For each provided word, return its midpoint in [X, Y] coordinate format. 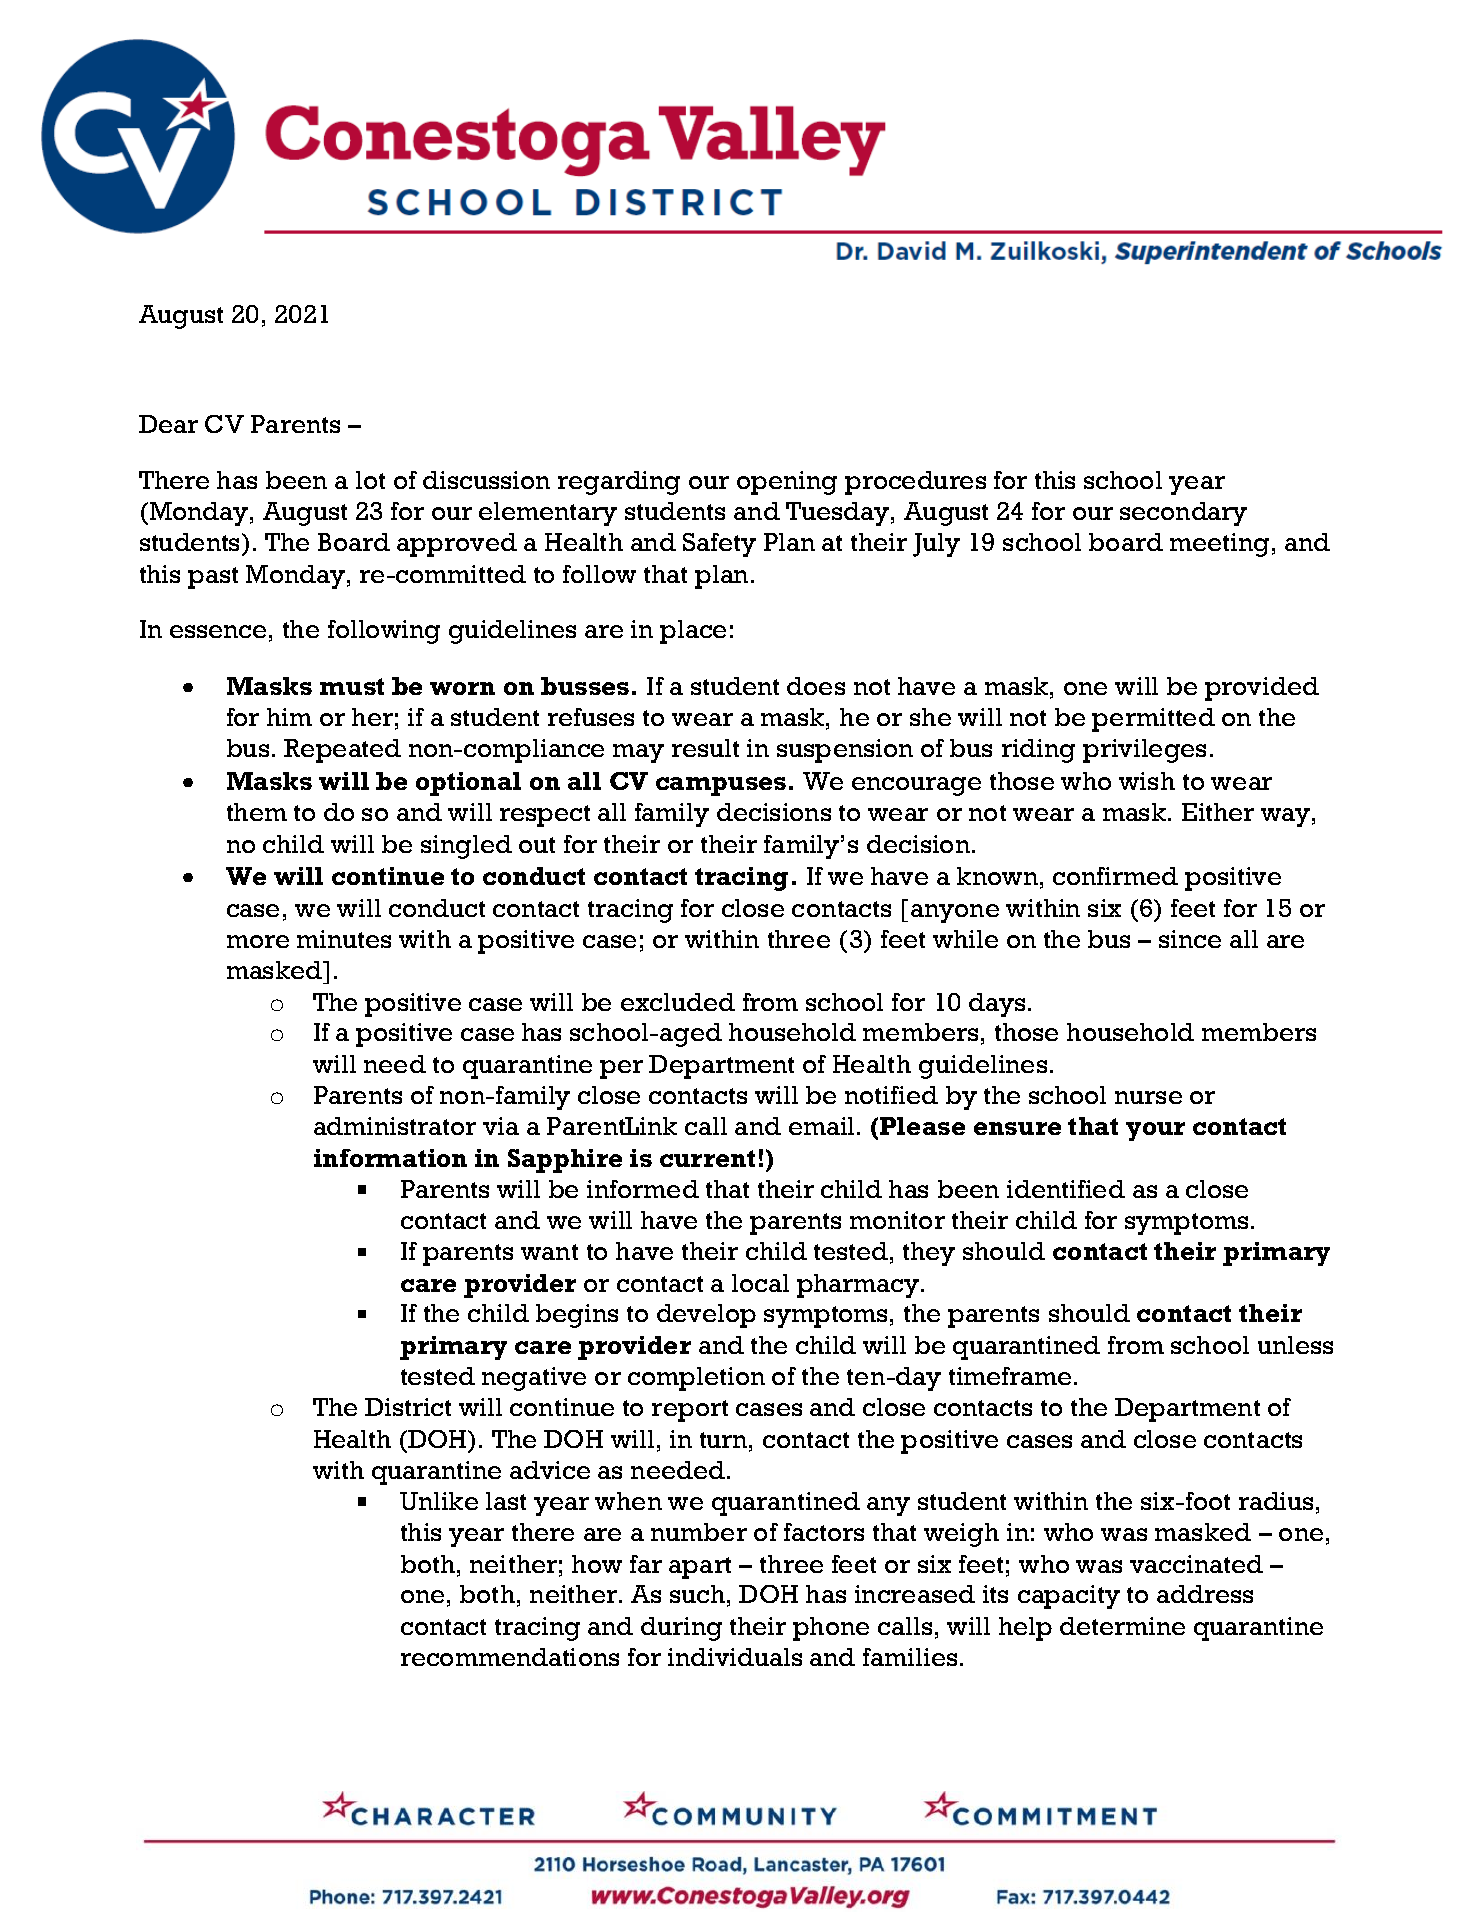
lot [370, 480]
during [681, 1629]
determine [1122, 1626]
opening [787, 483]
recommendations [510, 1657]
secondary [1183, 514]
